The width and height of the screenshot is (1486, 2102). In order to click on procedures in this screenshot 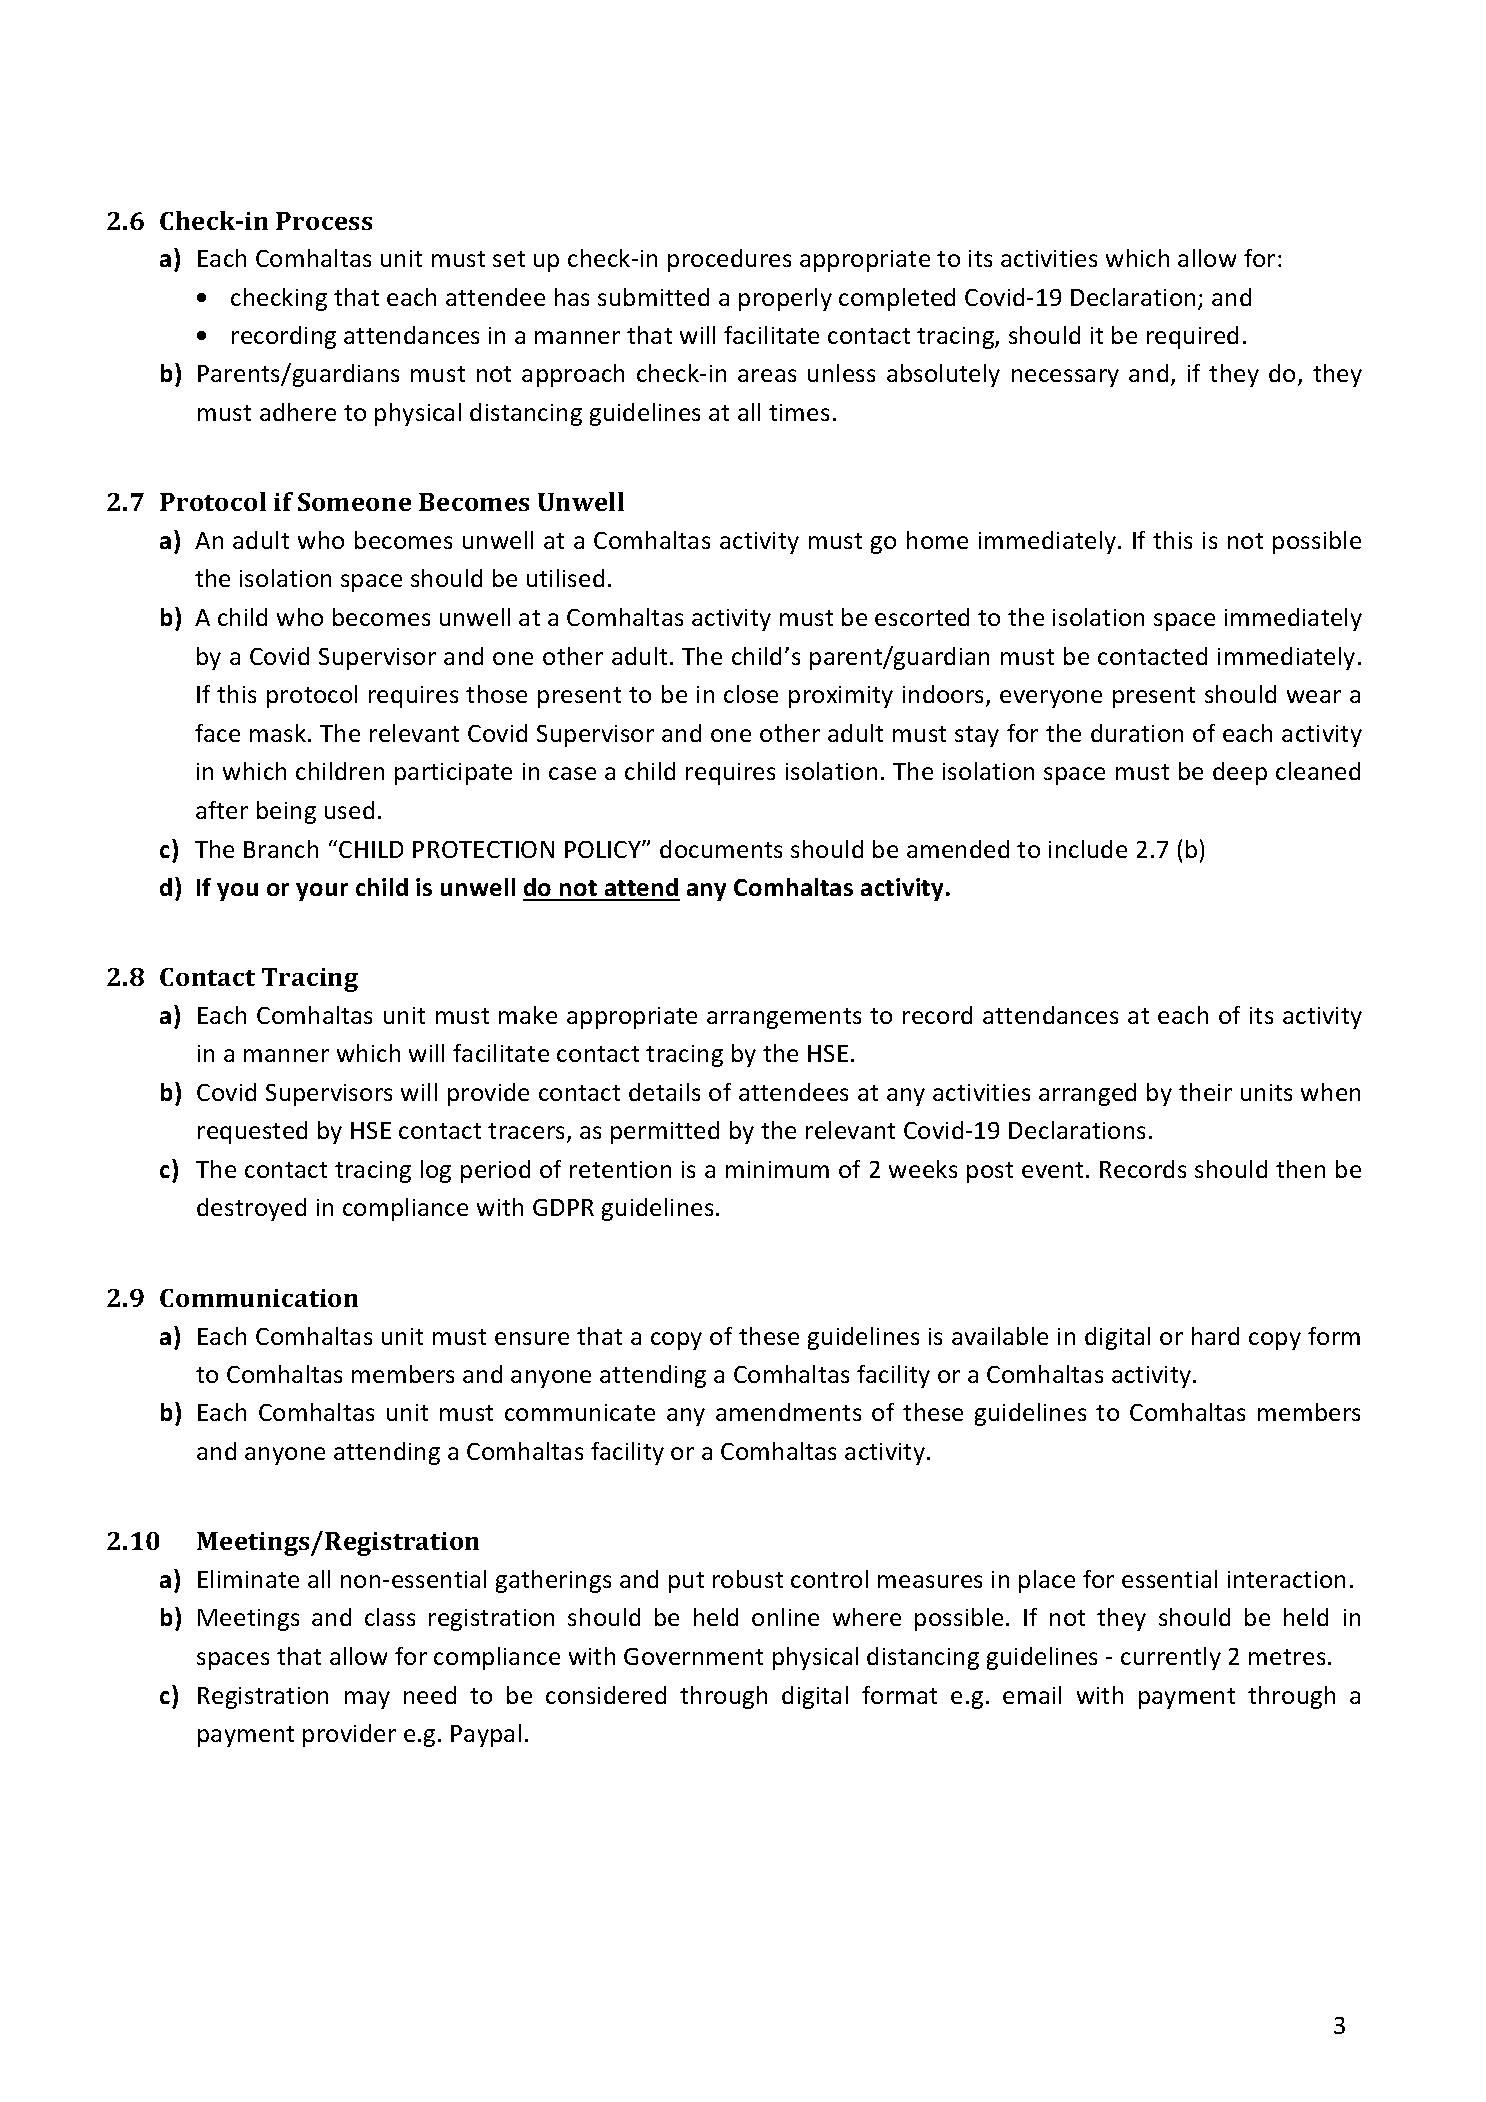, I will do `click(729, 260)`.
